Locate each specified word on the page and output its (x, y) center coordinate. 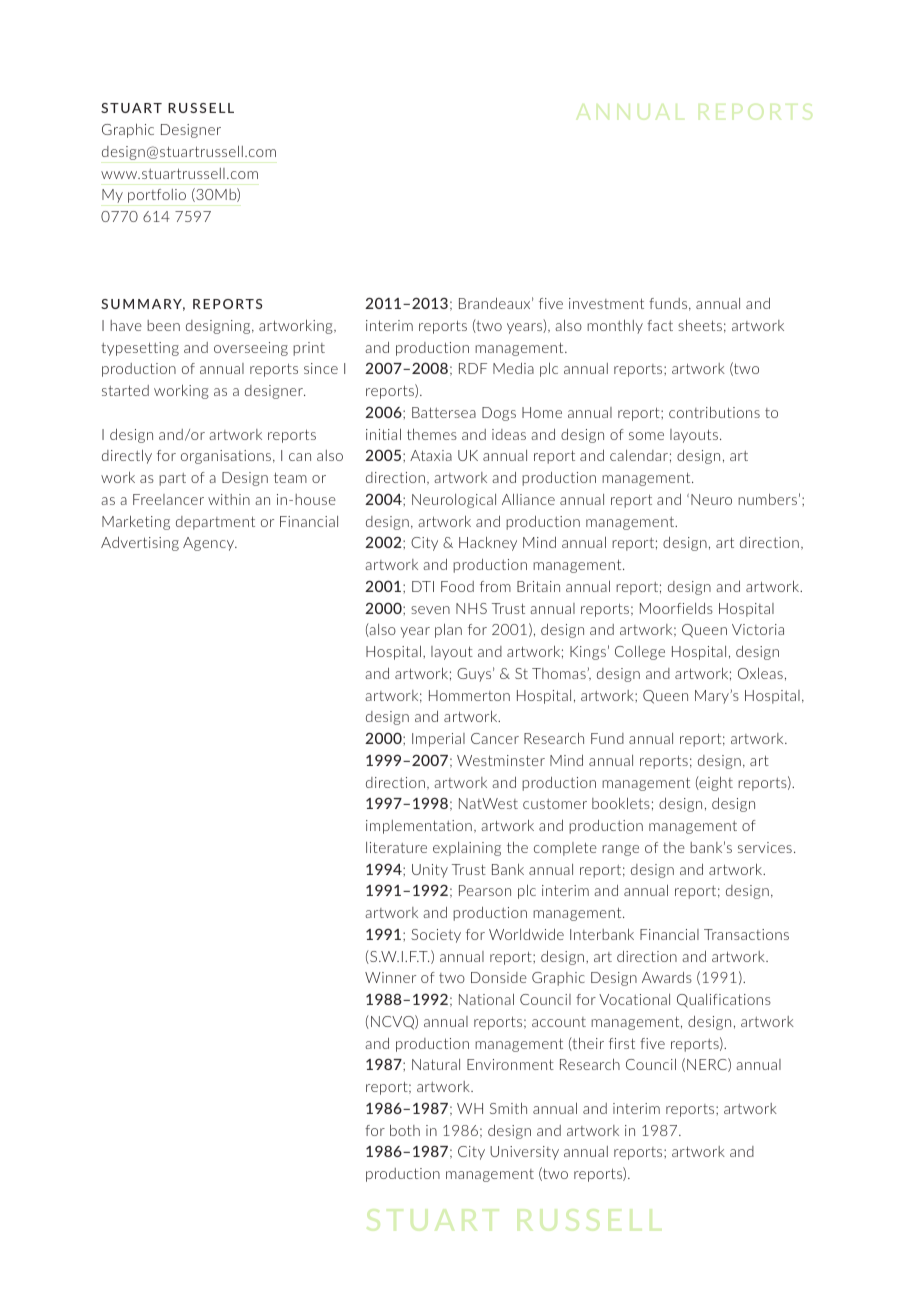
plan (448, 630)
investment (606, 303)
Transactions (746, 934)
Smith (508, 1108)
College (640, 652)
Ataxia (431, 455)
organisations (226, 457)
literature (396, 847)
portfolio (157, 196)
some (646, 436)
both (405, 1130)
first (622, 1043)
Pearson (485, 890)
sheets (700, 325)
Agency (210, 544)
